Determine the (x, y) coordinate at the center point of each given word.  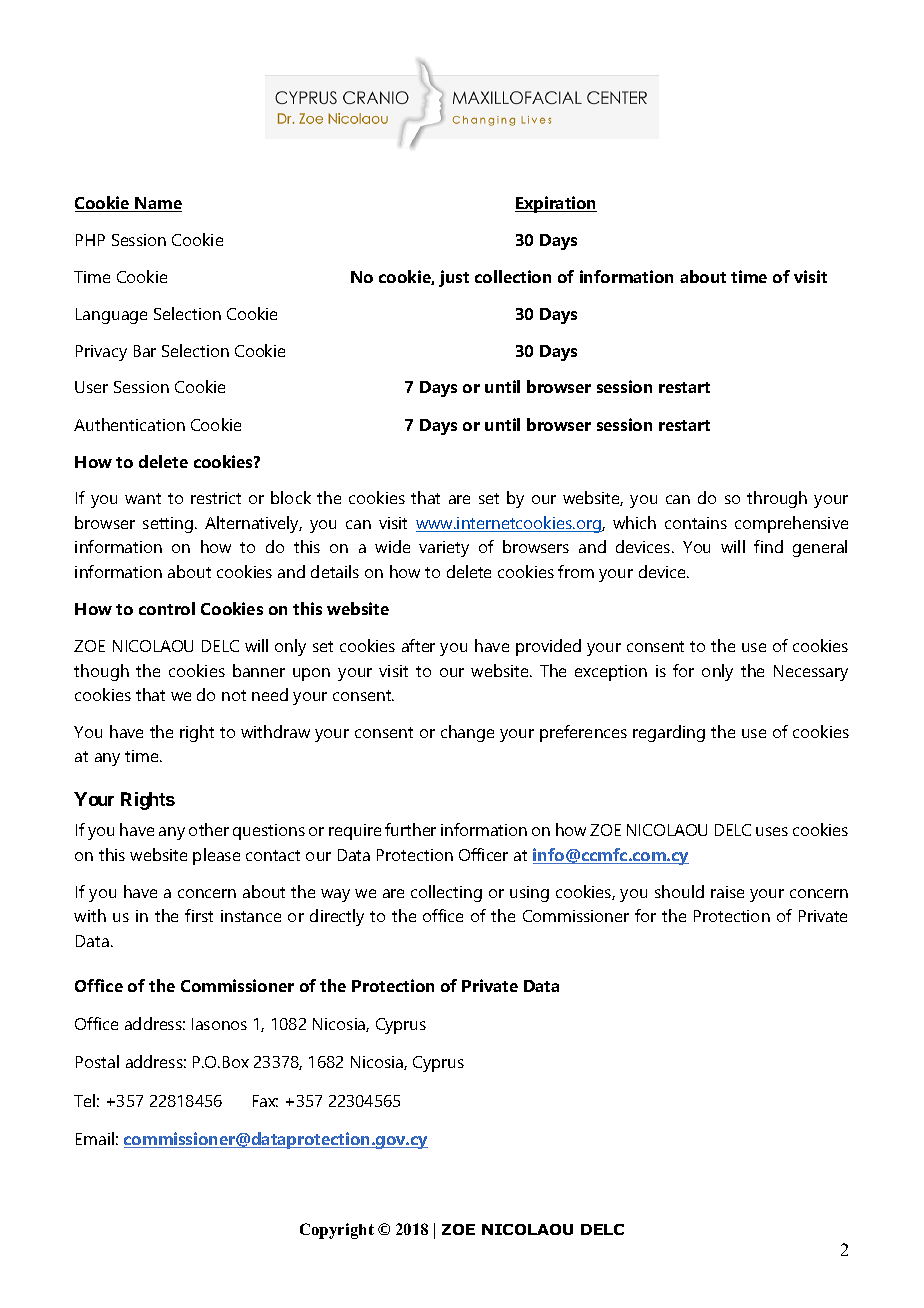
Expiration (556, 204)
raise (727, 892)
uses (772, 831)
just (454, 278)
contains (696, 523)
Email (95, 1138)
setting (169, 525)
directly (337, 917)
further (410, 829)
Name (158, 204)
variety (444, 549)
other (209, 829)
